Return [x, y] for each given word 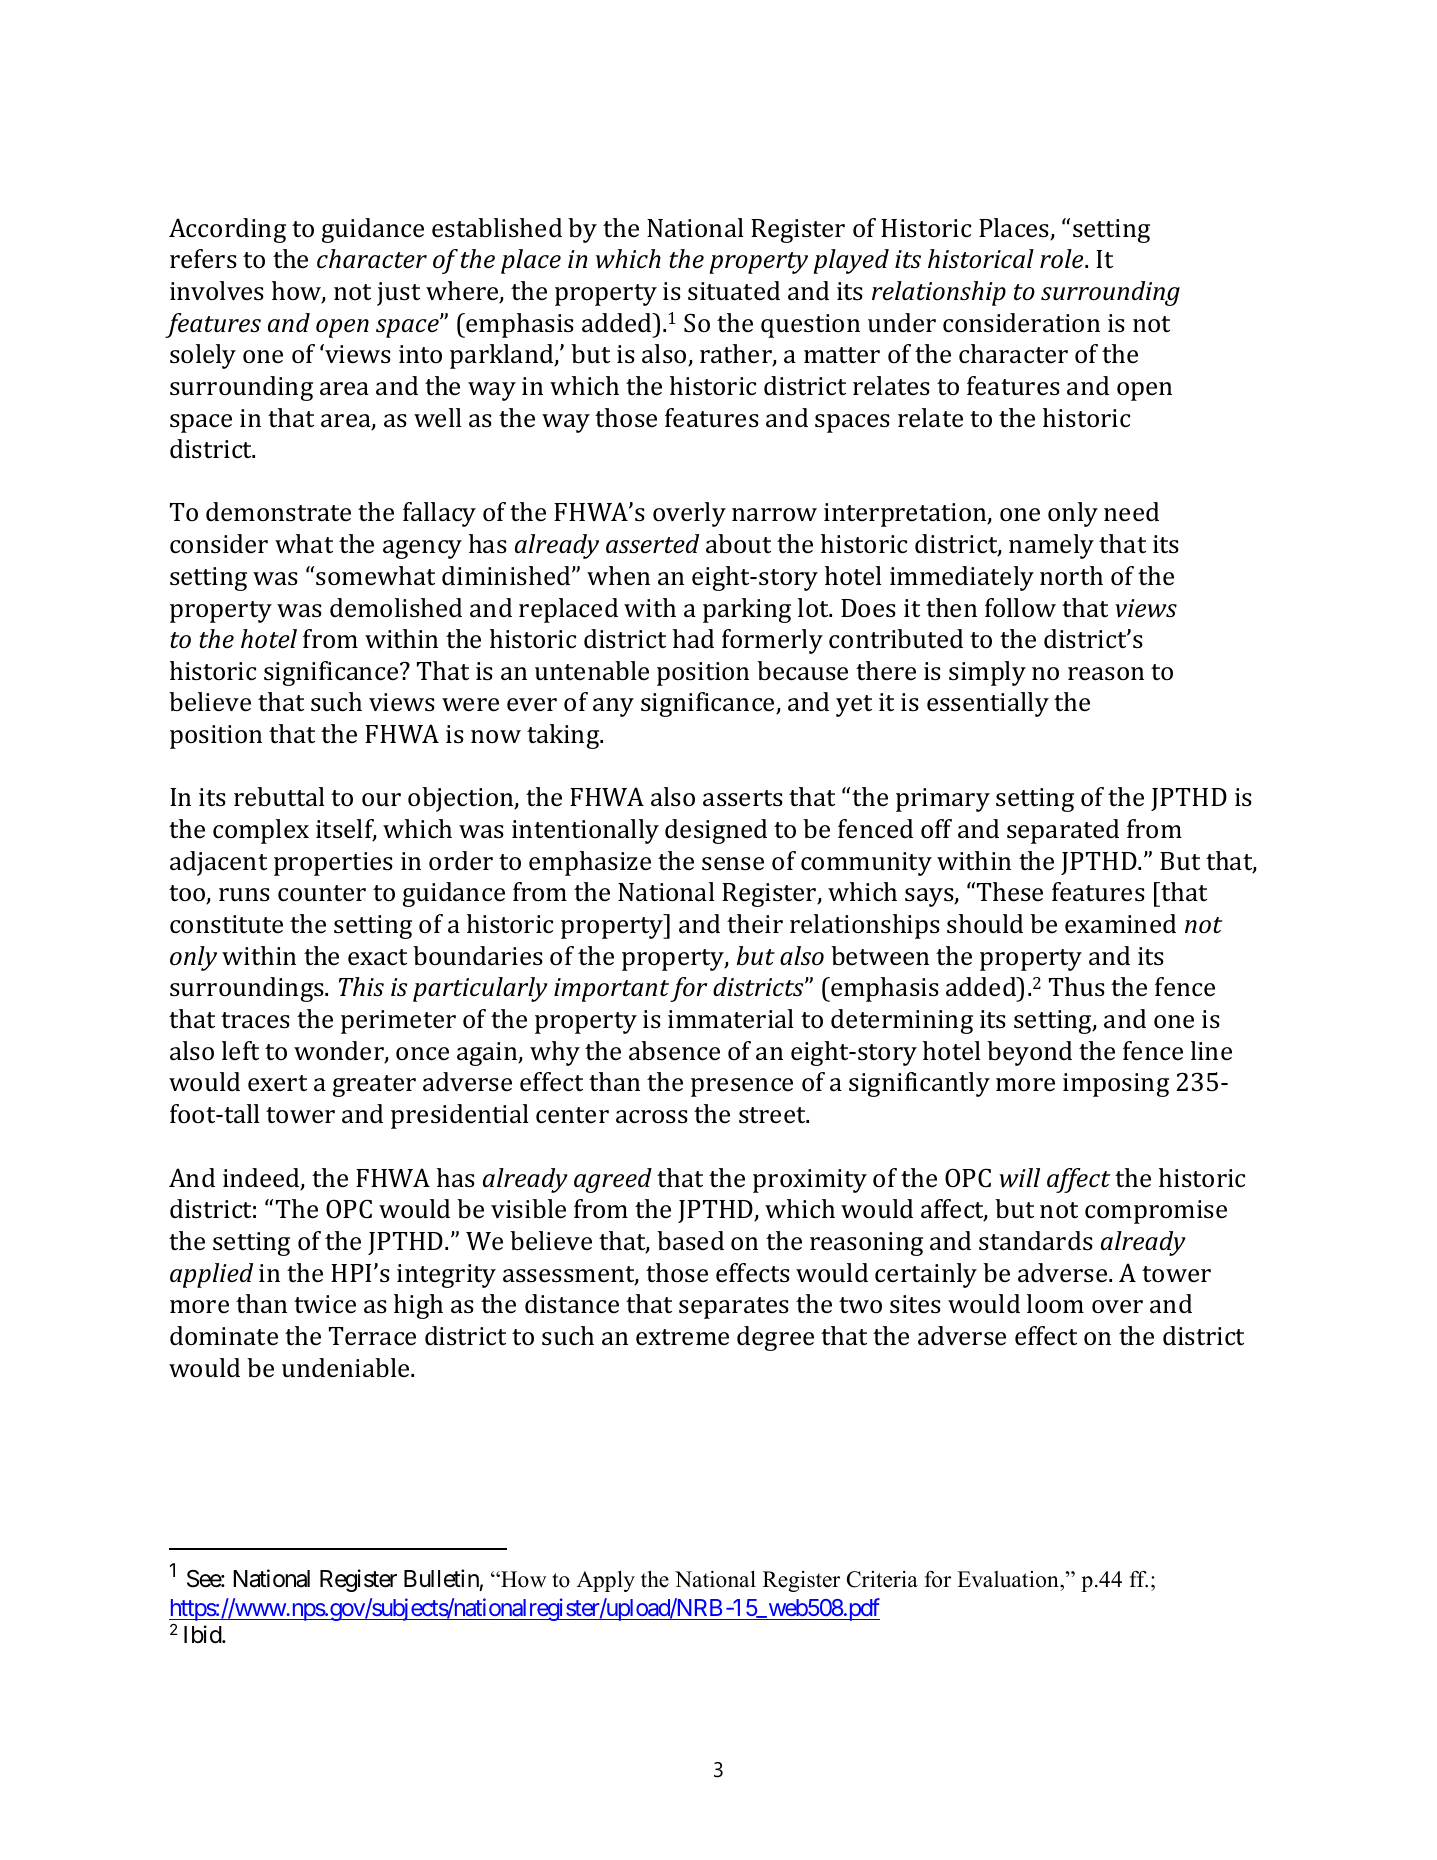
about [738, 544]
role [1063, 259]
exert [277, 1083]
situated [734, 291]
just [398, 294]
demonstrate [278, 512]
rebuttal [279, 797]
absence [674, 1051]
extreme [682, 1337]
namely [1051, 546]
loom [1055, 1303]
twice [325, 1304]
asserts [743, 798]
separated [1063, 831]
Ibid [203, 1634]
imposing [1116, 1085]
